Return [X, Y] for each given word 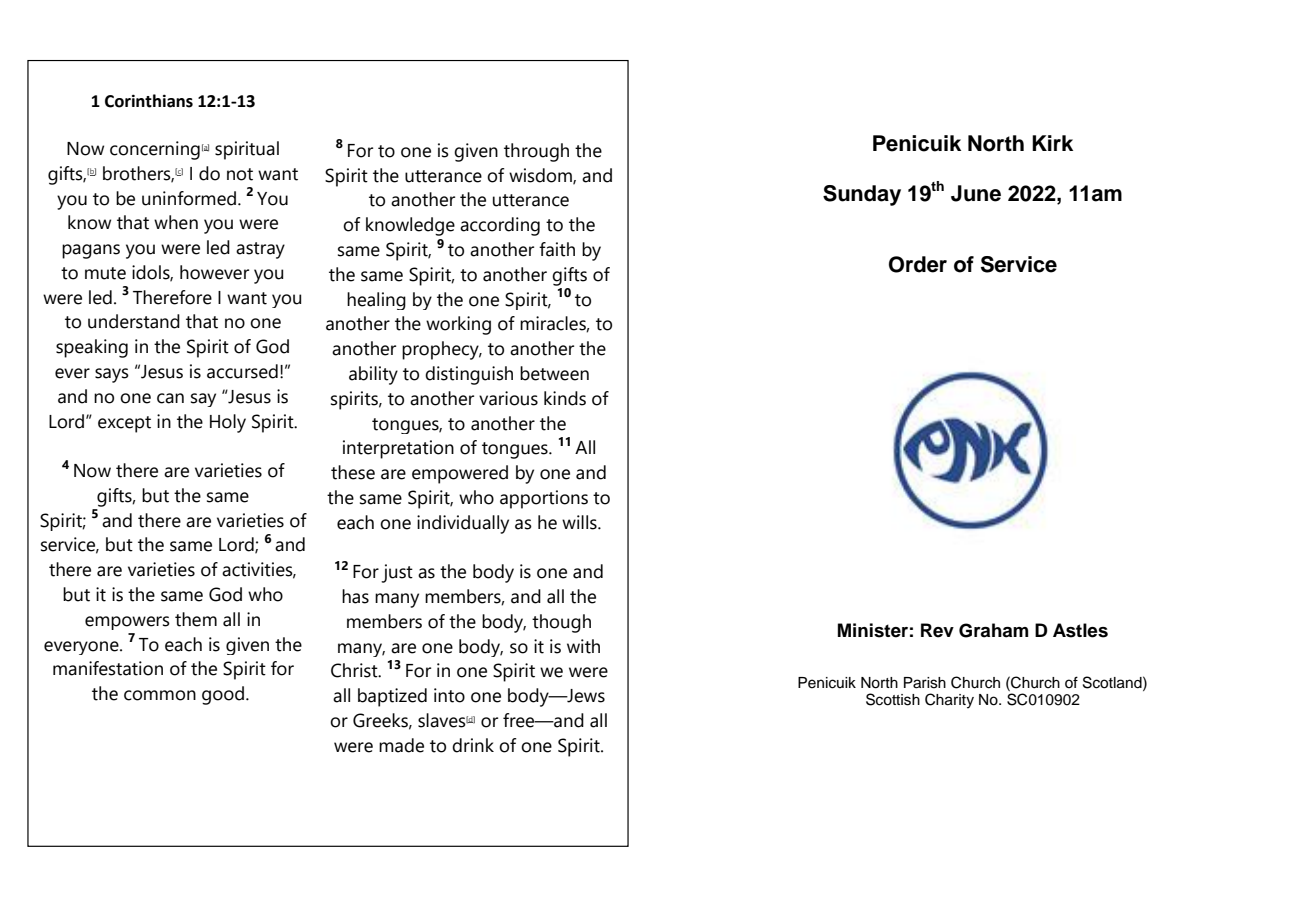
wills [580, 522]
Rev [937, 630]
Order [918, 264]
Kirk [1052, 143]
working [458, 325]
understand [134, 321]
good [224, 695]
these [353, 472]
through [536, 152]
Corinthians [149, 101]
